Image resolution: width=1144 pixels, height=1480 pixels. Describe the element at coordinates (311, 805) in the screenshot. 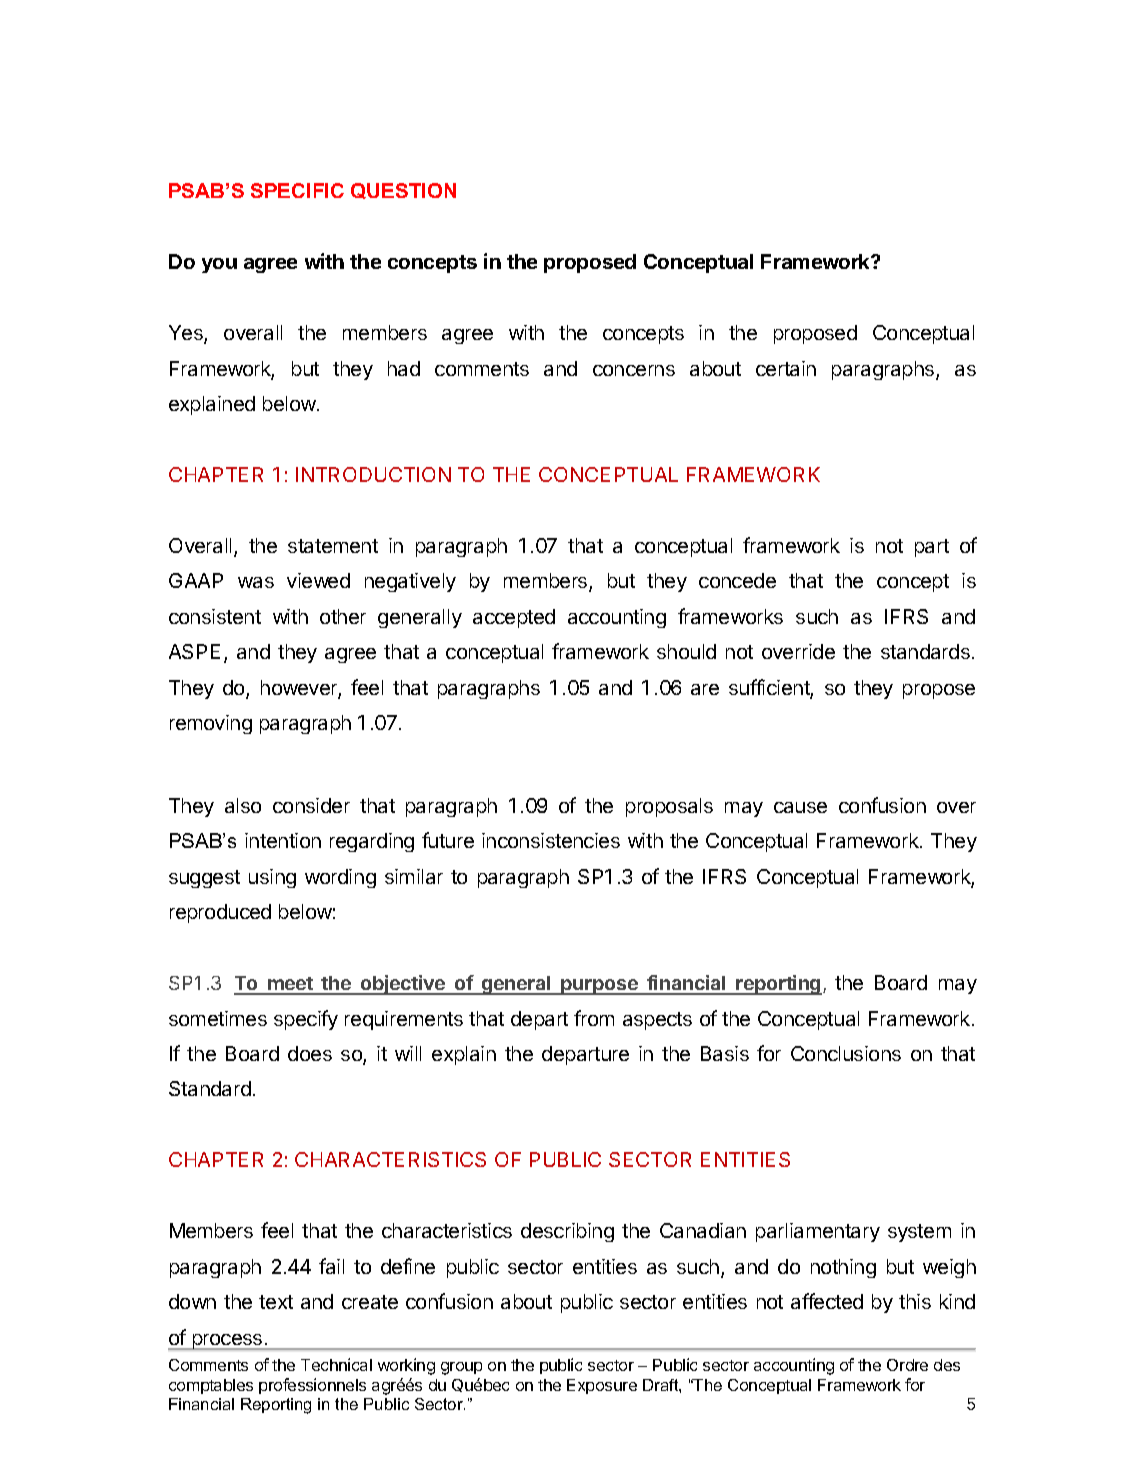

I see `consider` at that location.
